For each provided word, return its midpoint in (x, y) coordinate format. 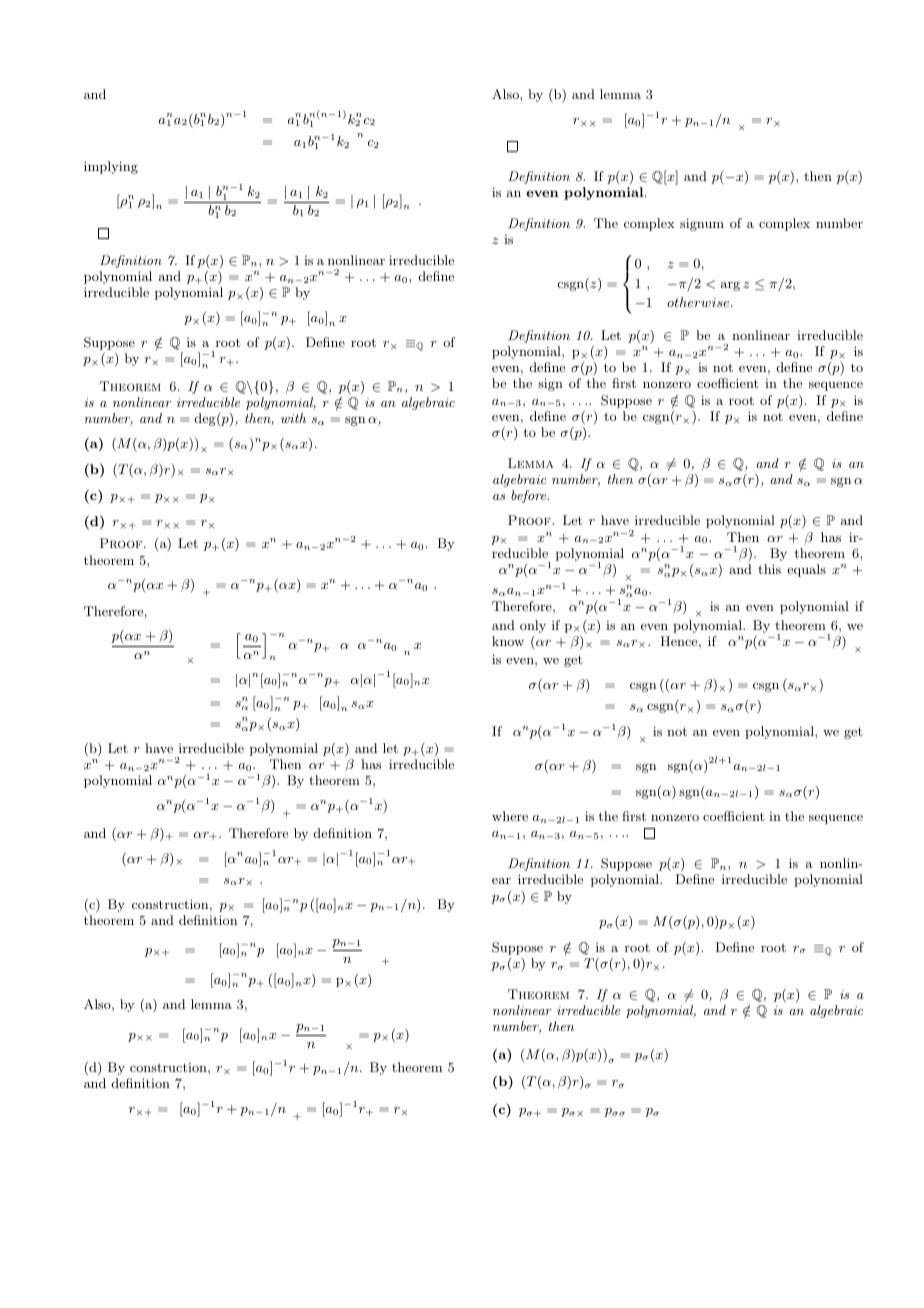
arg (730, 286)
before (530, 496)
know (508, 641)
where (510, 816)
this (769, 569)
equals (806, 570)
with (293, 418)
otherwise (699, 302)
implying (111, 167)
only (533, 626)
